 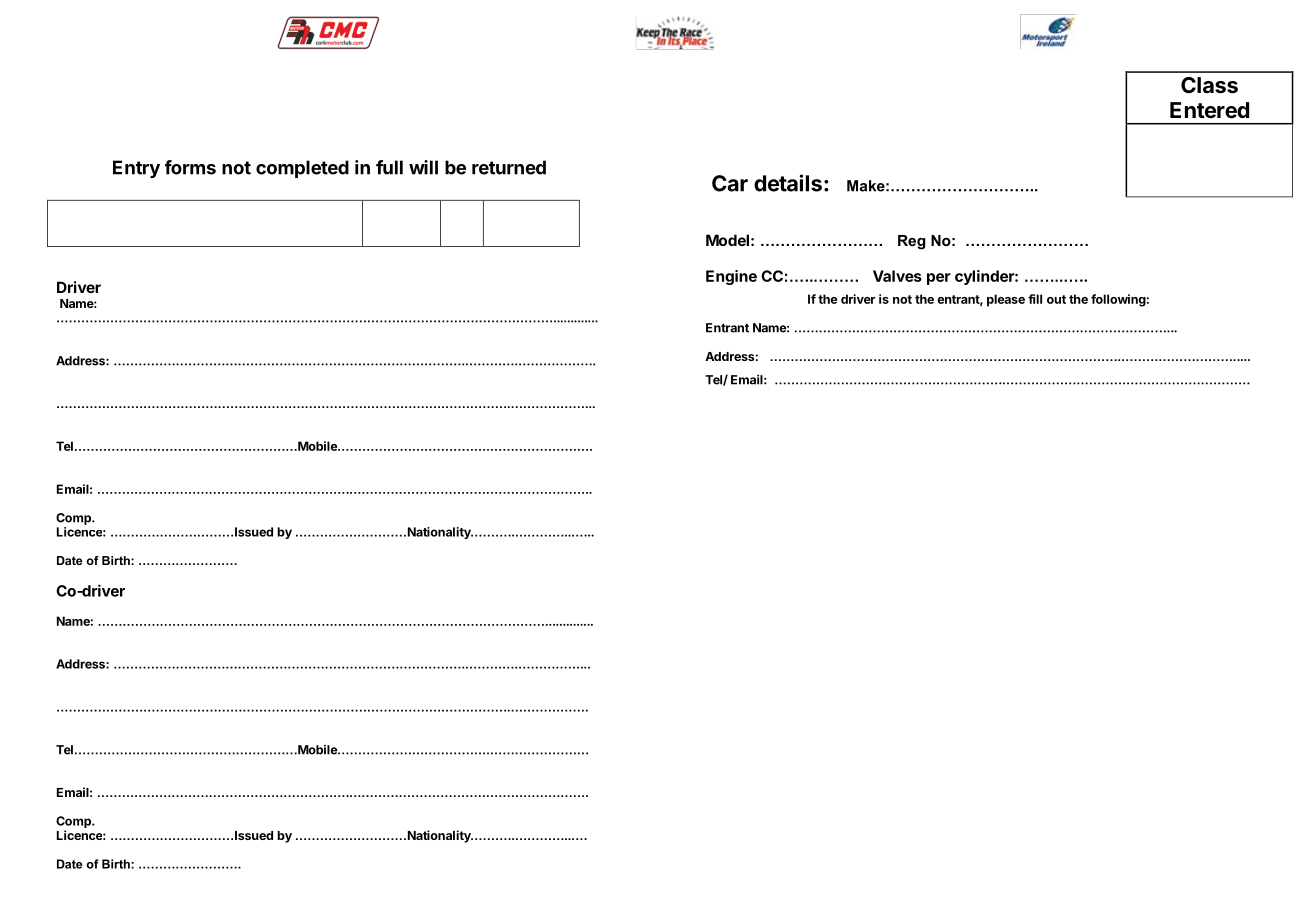 I want to click on details, so click(x=788, y=183).
